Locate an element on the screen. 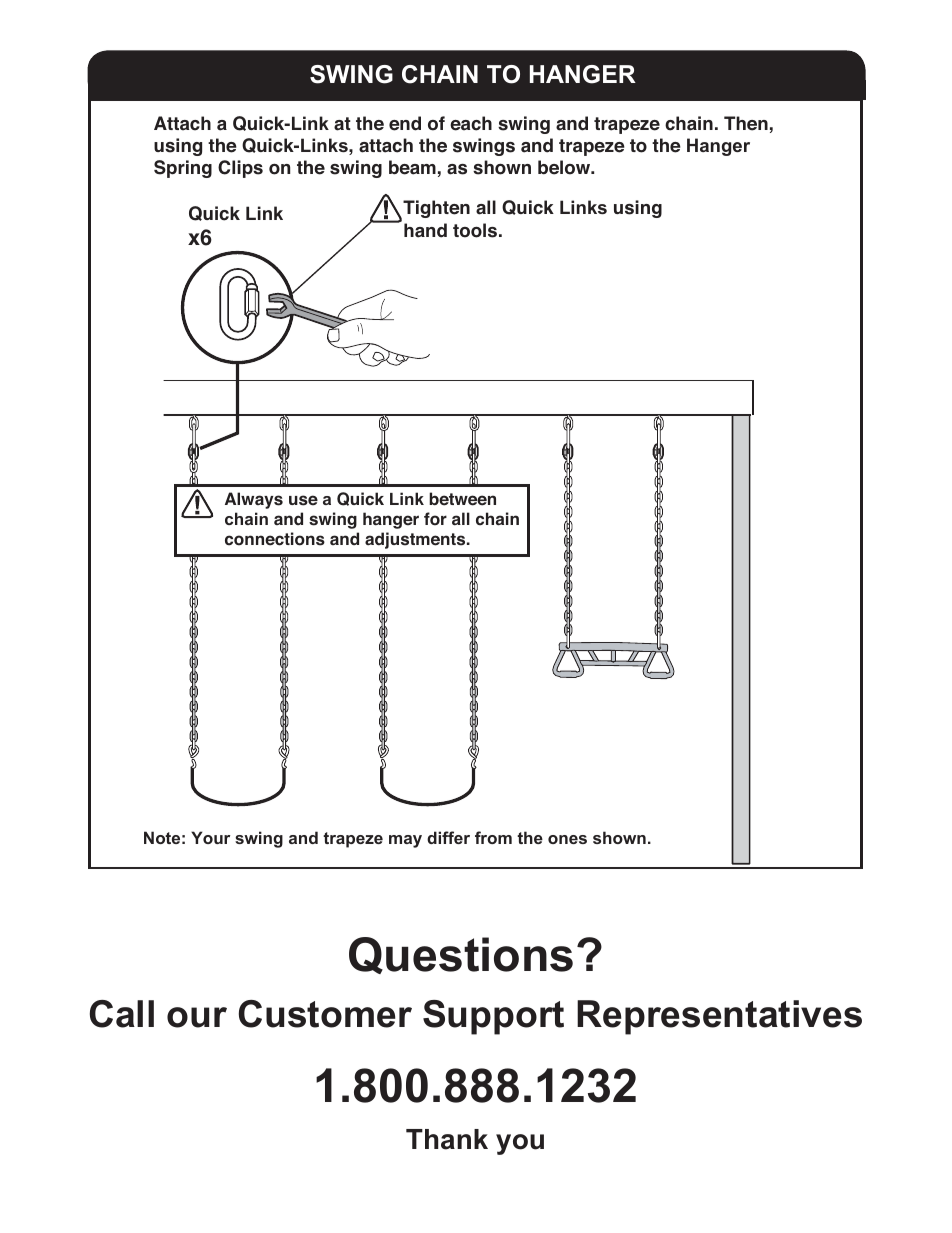 This screenshot has height=1233, width=952. differ is located at coordinates (448, 837).
